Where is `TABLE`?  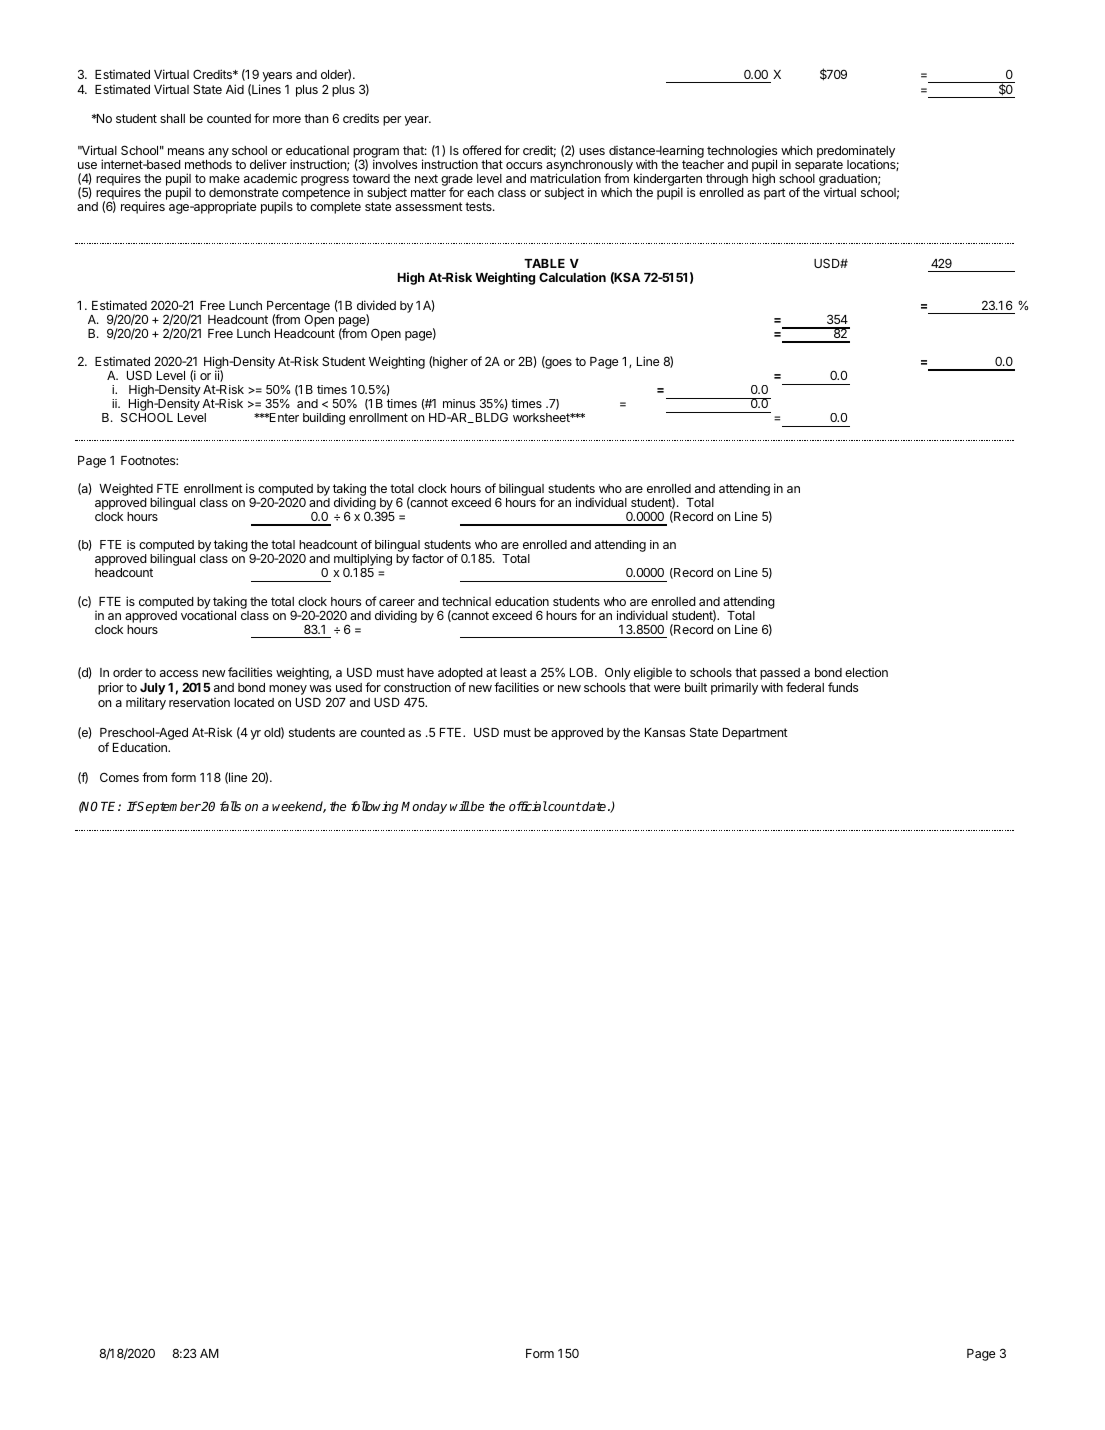
TABLE is located at coordinates (544, 263).
